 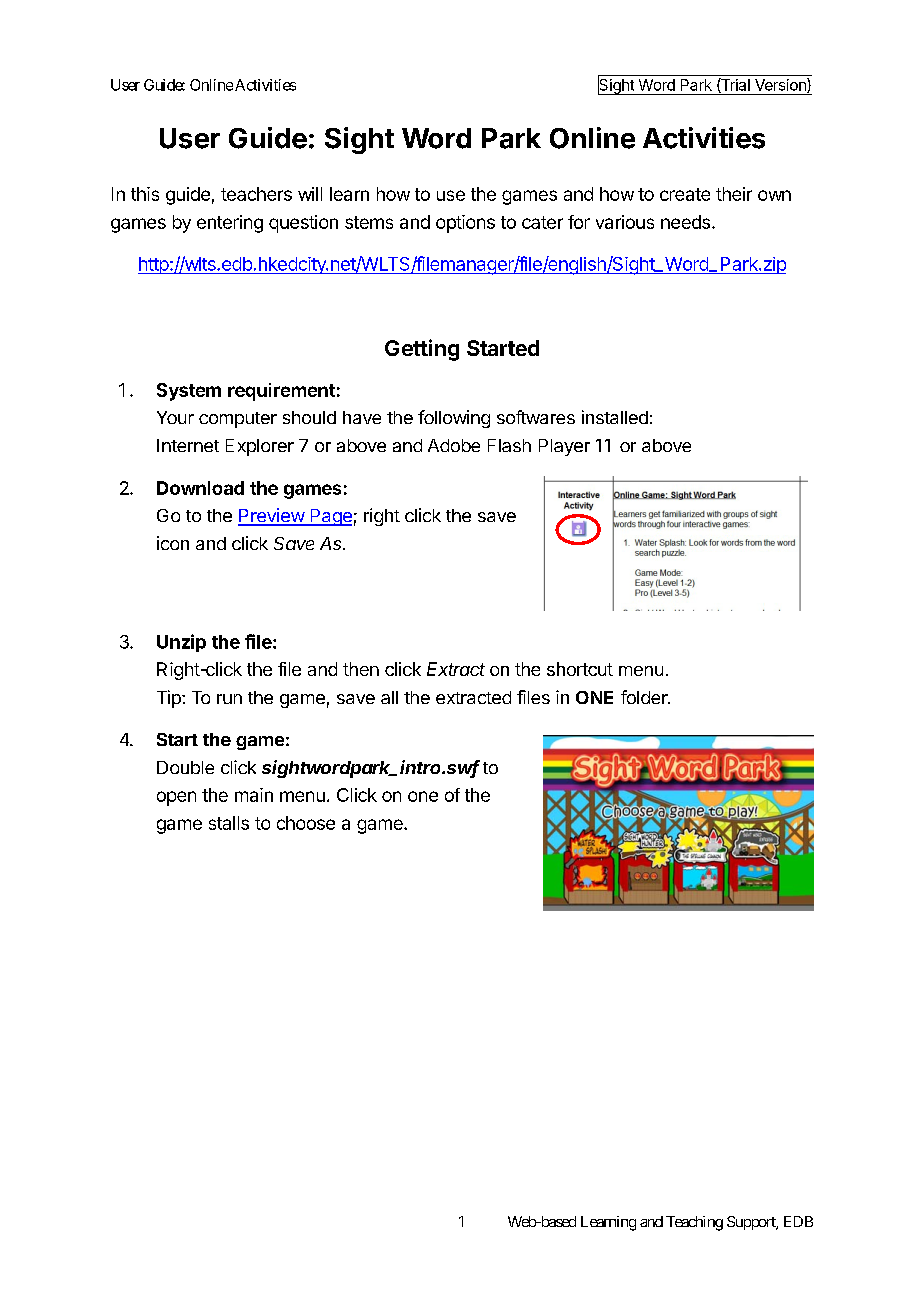 I want to click on Page, so click(x=330, y=517).
